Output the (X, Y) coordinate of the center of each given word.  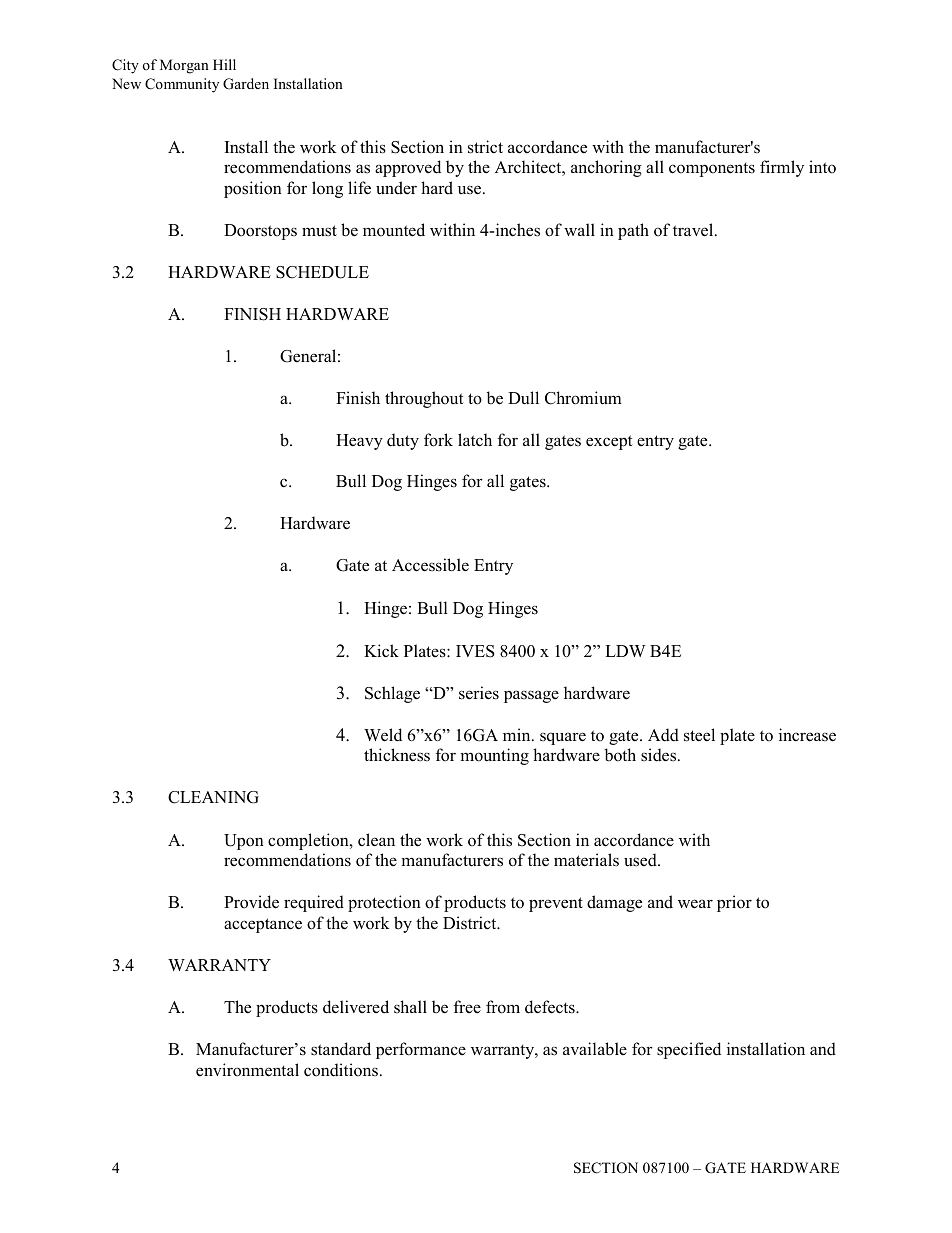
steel (699, 735)
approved (408, 168)
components (712, 169)
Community (182, 85)
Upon (244, 842)
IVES (475, 651)
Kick (381, 651)
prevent (556, 904)
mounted (394, 230)
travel (694, 230)
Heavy (359, 442)
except (609, 442)
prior (734, 903)
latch (475, 440)
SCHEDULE (322, 272)
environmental (247, 1070)
